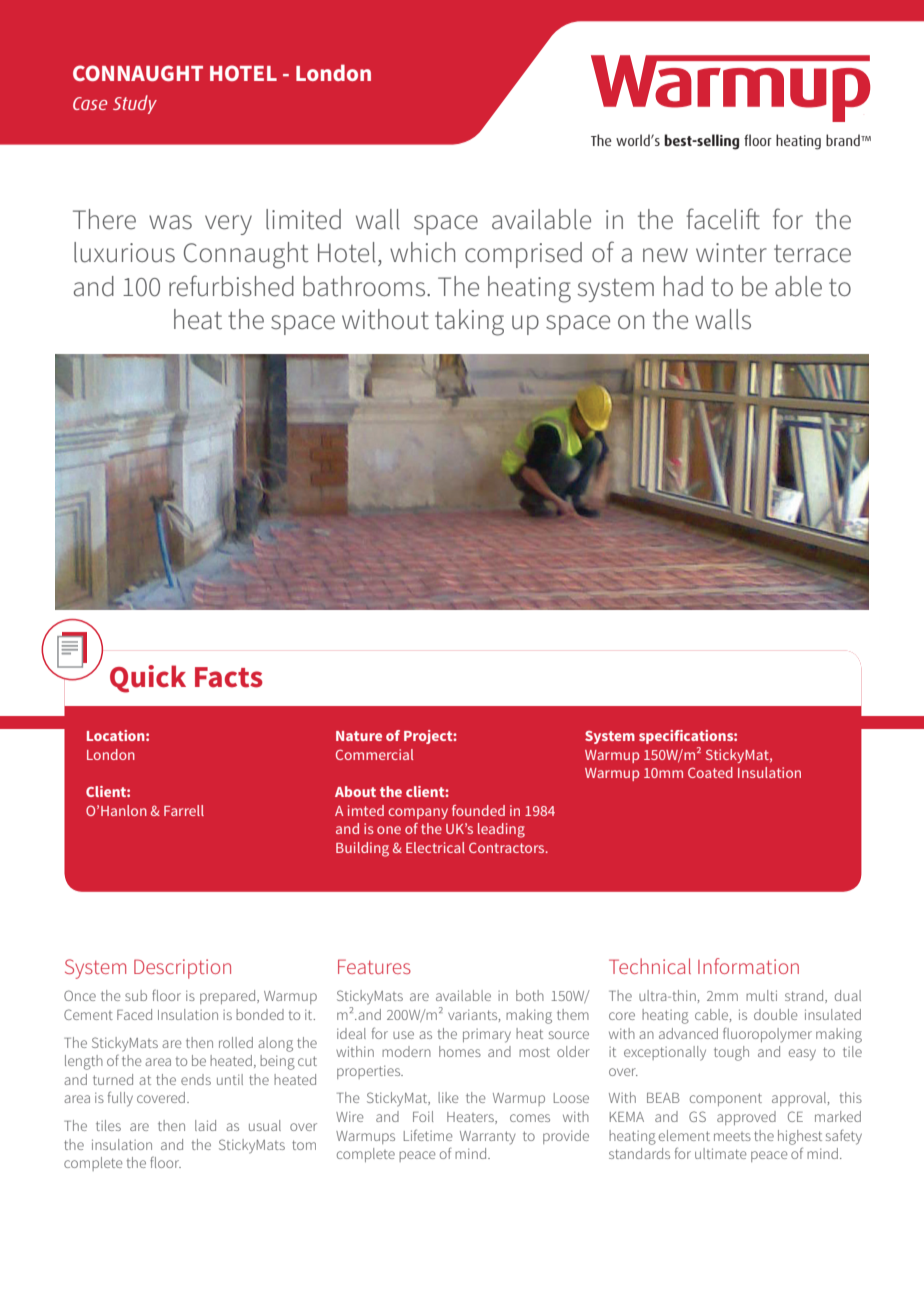 The height and width of the image is (1308, 924). What do you see at coordinates (422, 252) in the image?
I see `which` at bounding box center [422, 252].
